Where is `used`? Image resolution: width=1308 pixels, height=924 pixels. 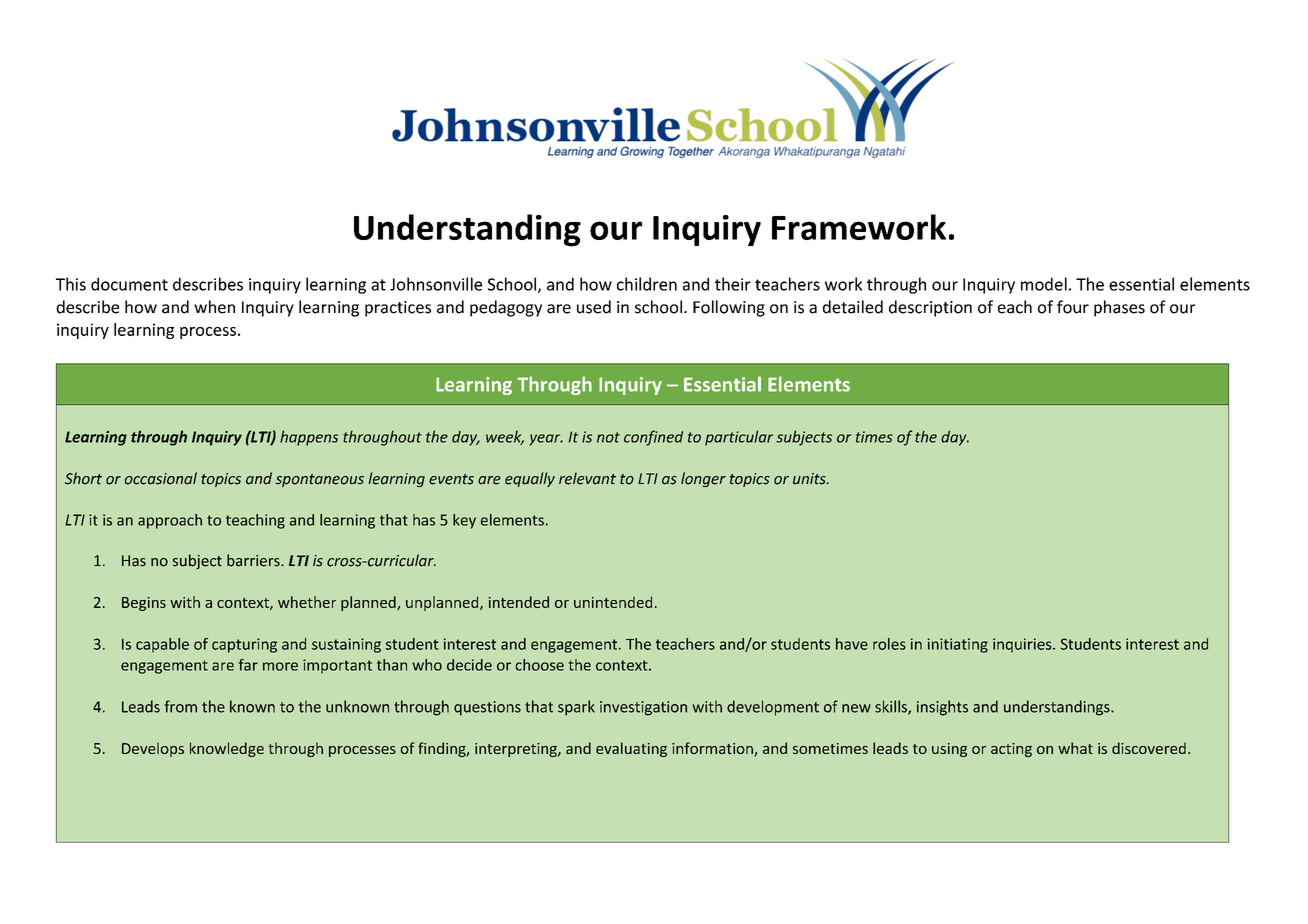 used is located at coordinates (594, 307).
